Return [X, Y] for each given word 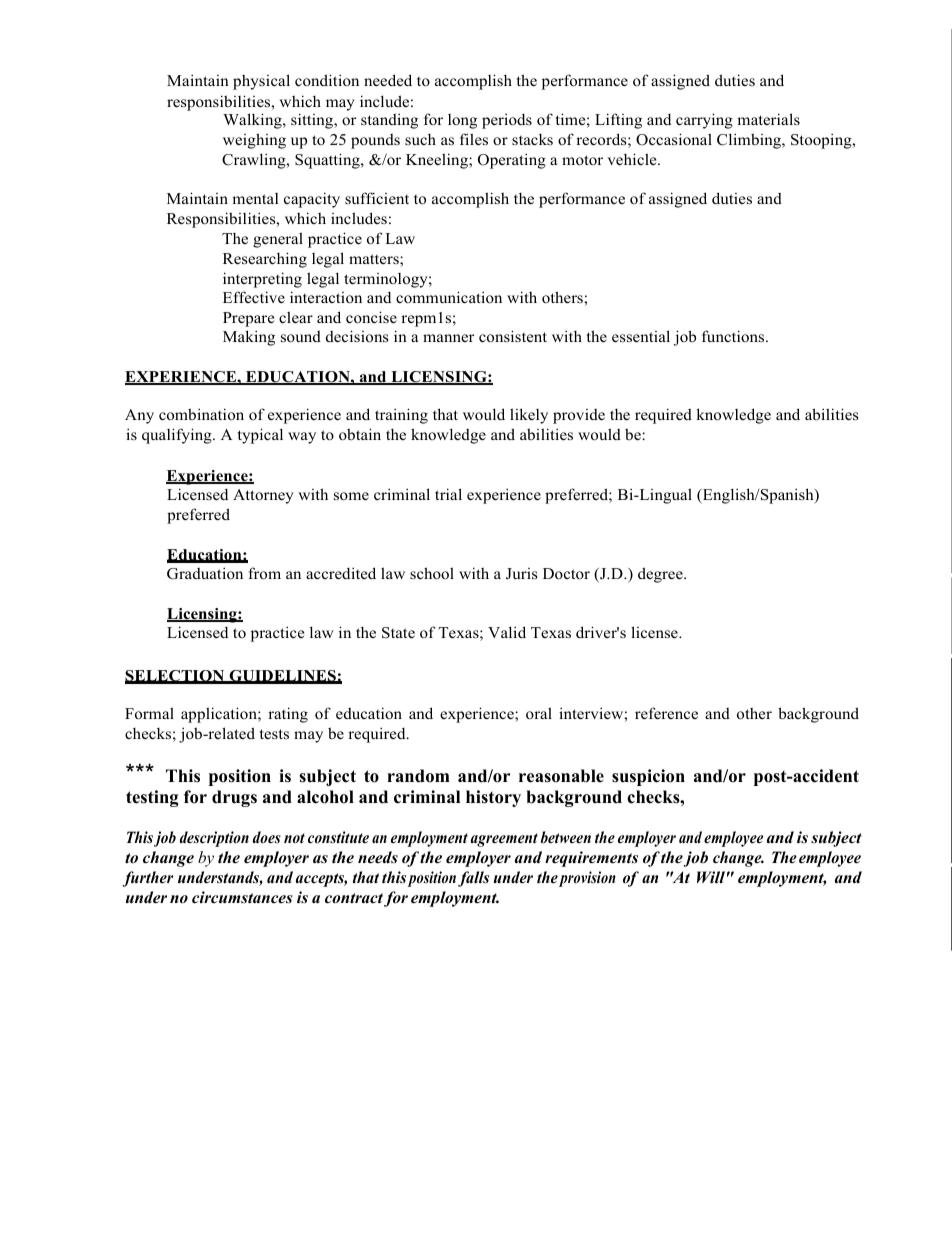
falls [473, 879]
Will [711, 877]
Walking [253, 121]
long [462, 121]
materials [768, 119]
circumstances [242, 897]
